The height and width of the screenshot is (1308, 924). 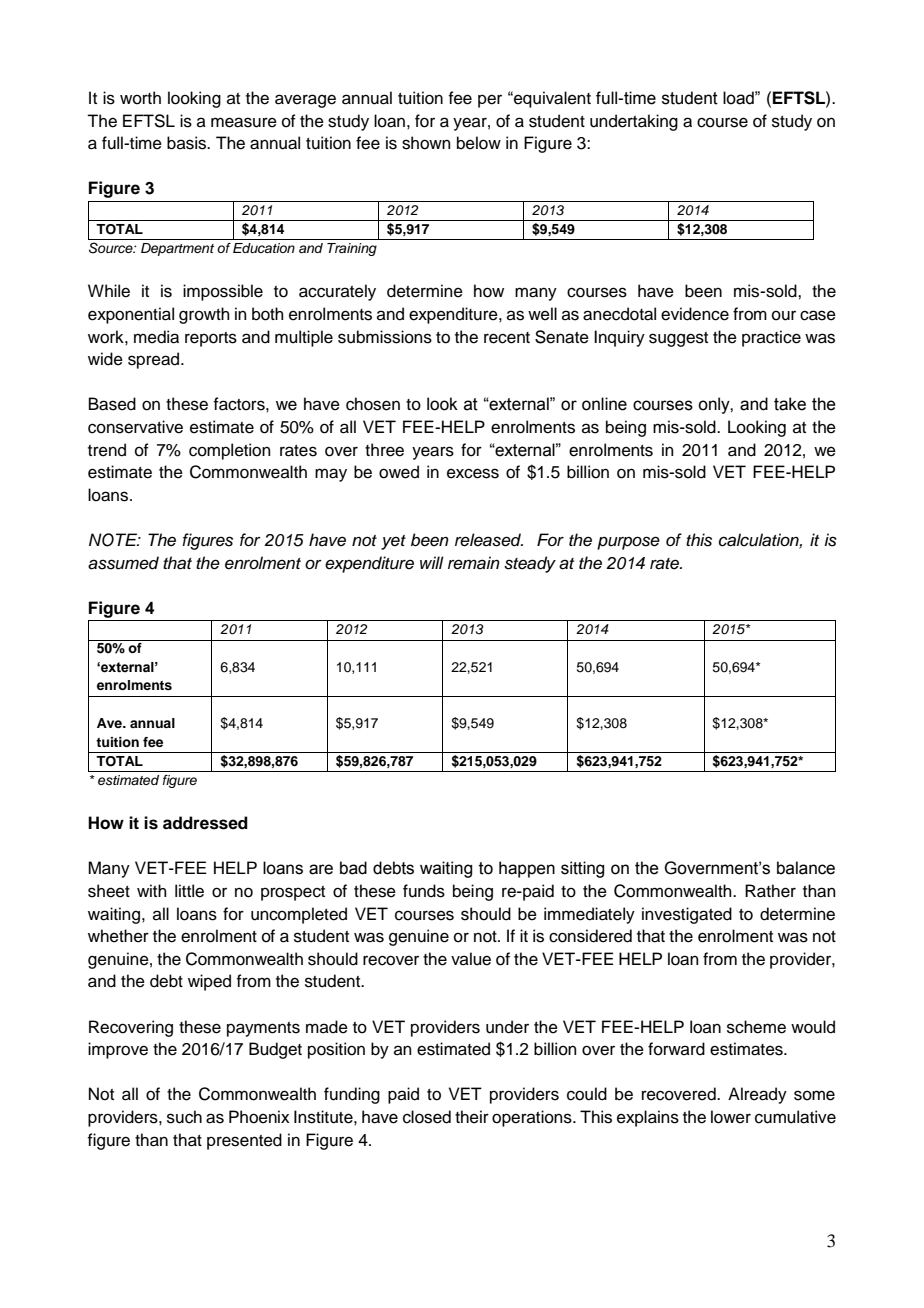 I want to click on NOTE, so click(x=114, y=540).
